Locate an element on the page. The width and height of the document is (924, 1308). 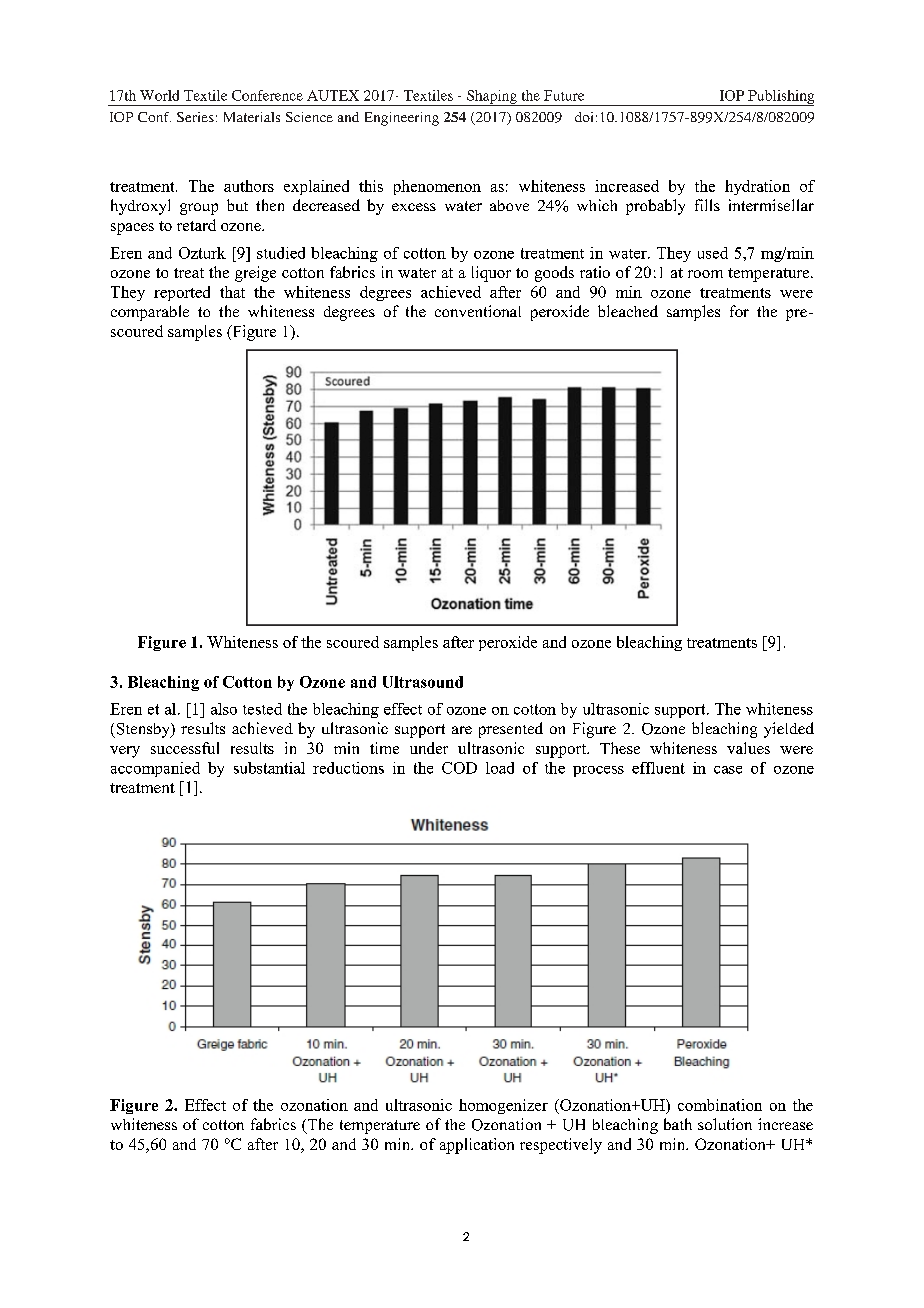
Ultrasound is located at coordinates (423, 682).
